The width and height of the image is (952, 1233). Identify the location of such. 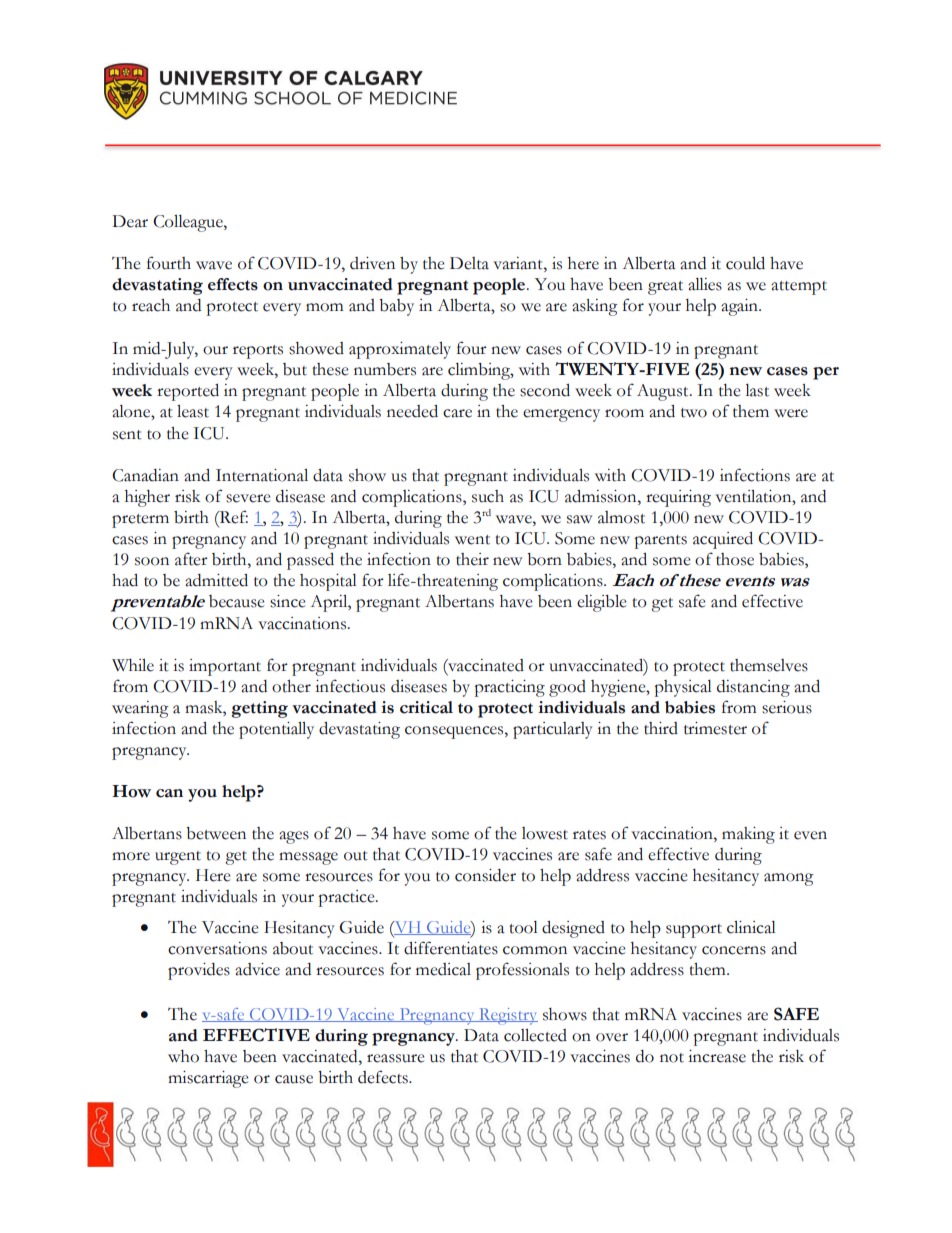
(488, 496).
